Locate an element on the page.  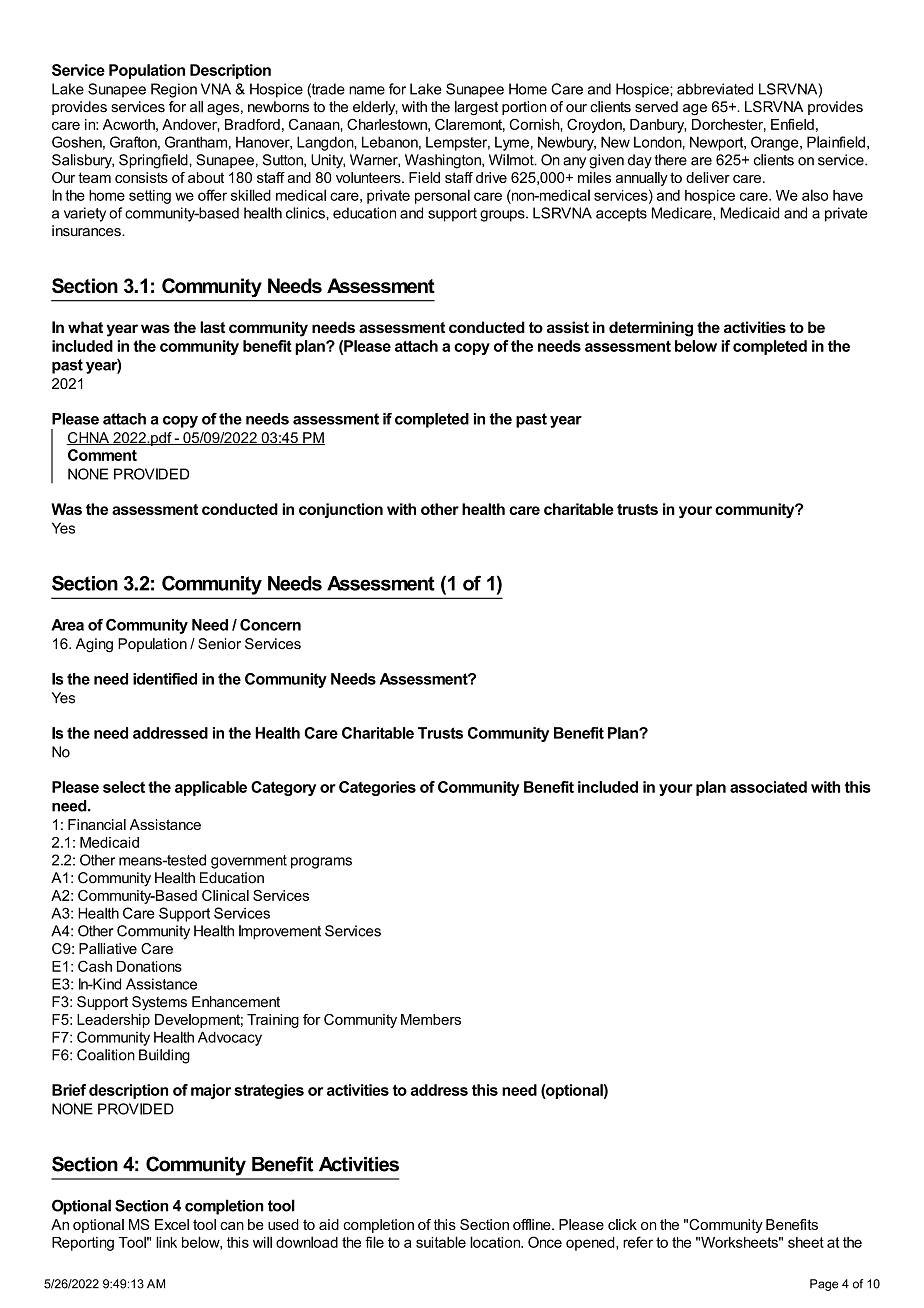
determining is located at coordinates (651, 329).
